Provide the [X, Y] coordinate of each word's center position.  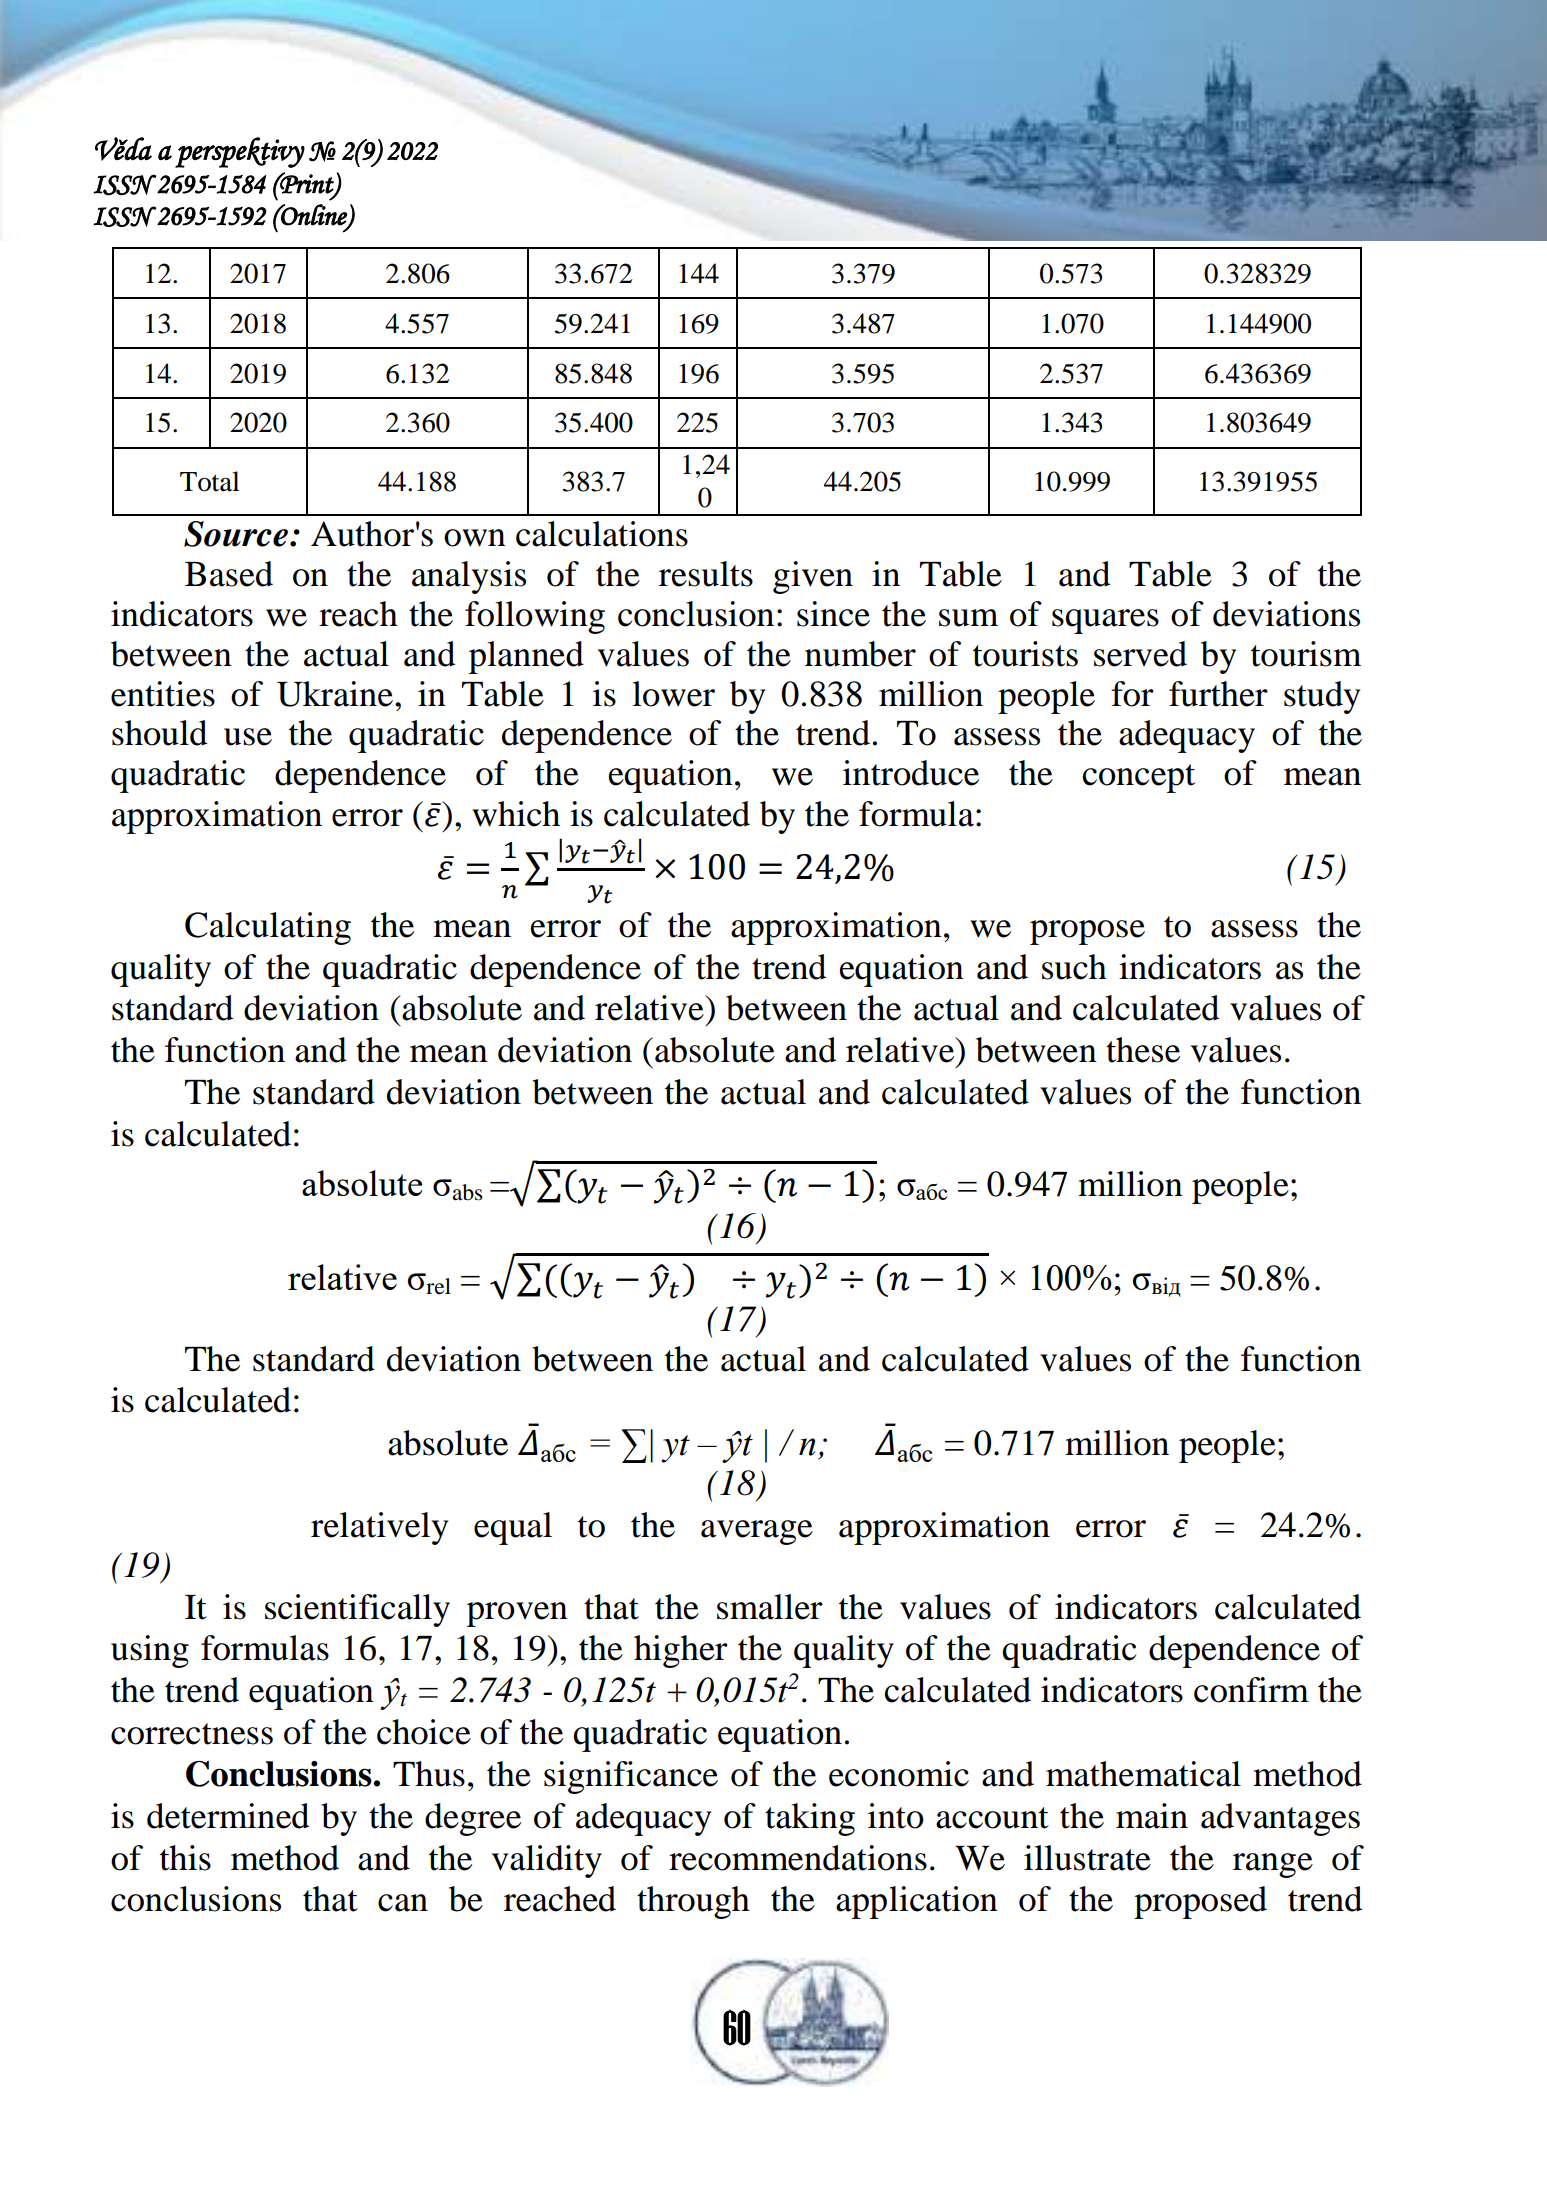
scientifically [357, 1610]
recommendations [798, 1858]
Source [236, 534]
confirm [1251, 1690]
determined [228, 1816]
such [1074, 967]
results [706, 574]
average [757, 1532]
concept [1138, 778]
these [1143, 1050]
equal [513, 1528]
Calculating [268, 928]
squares [1105, 621]
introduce [911, 773]
